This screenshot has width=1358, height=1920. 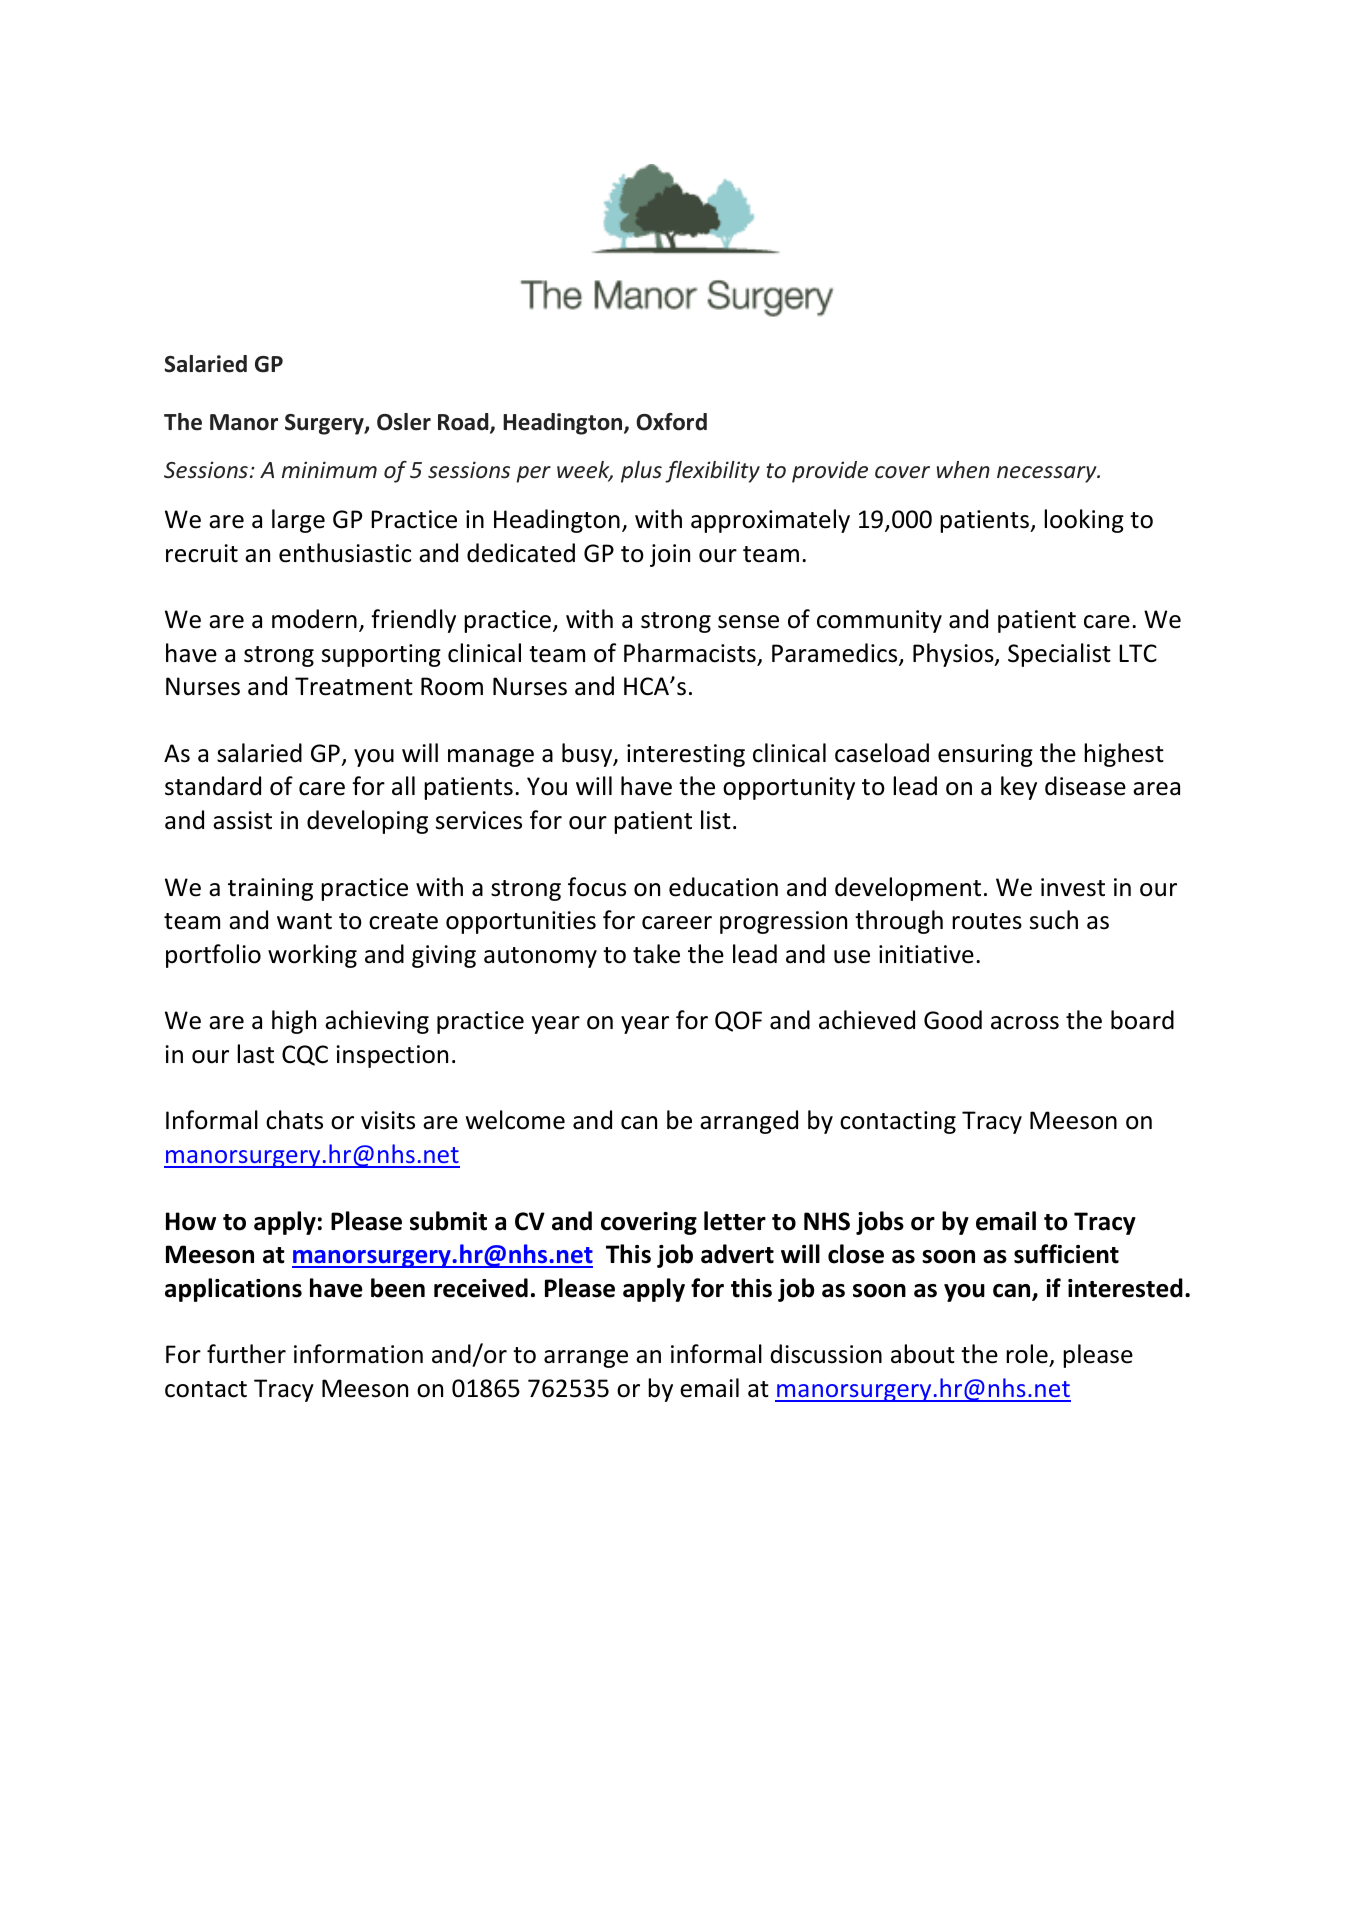 I want to click on CQC, so click(x=305, y=1055).
